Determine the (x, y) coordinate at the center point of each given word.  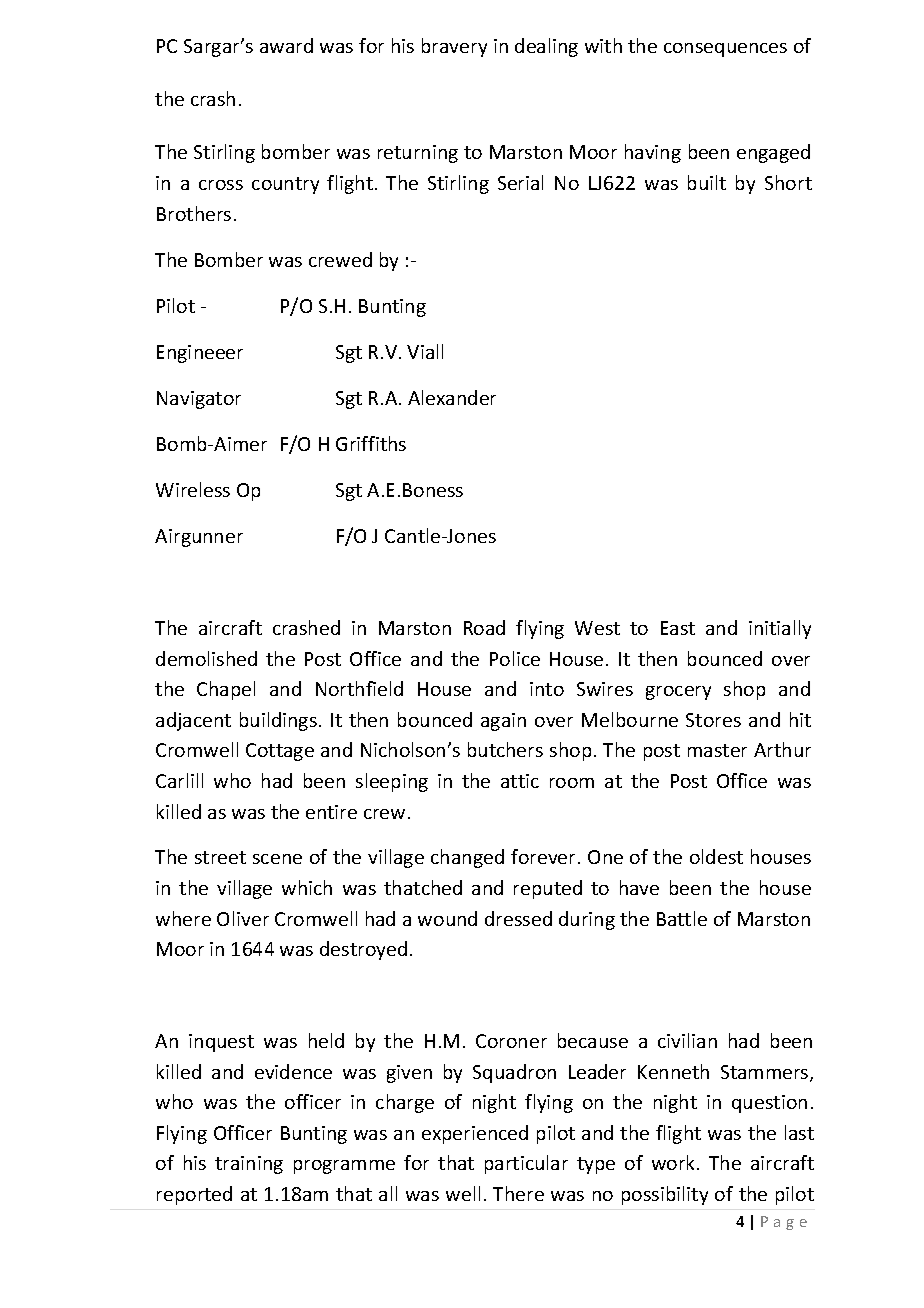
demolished (206, 658)
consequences (725, 50)
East (678, 628)
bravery (454, 47)
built (707, 182)
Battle (682, 918)
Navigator (199, 400)
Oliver (243, 918)
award (286, 45)
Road (484, 627)
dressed (518, 918)
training (249, 1165)
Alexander (452, 397)
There (518, 1193)
